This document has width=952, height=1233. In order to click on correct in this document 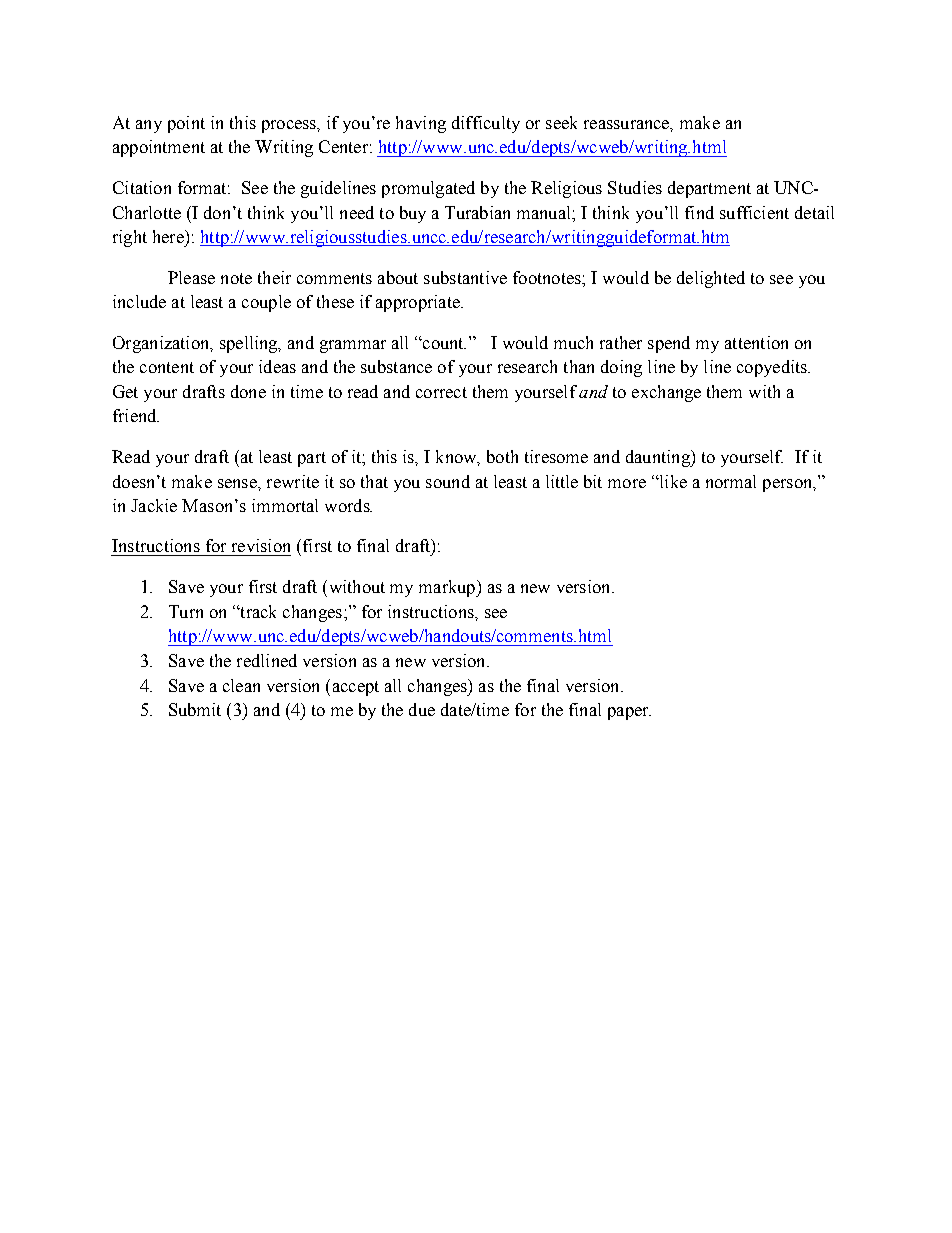, I will do `click(441, 392)`.
